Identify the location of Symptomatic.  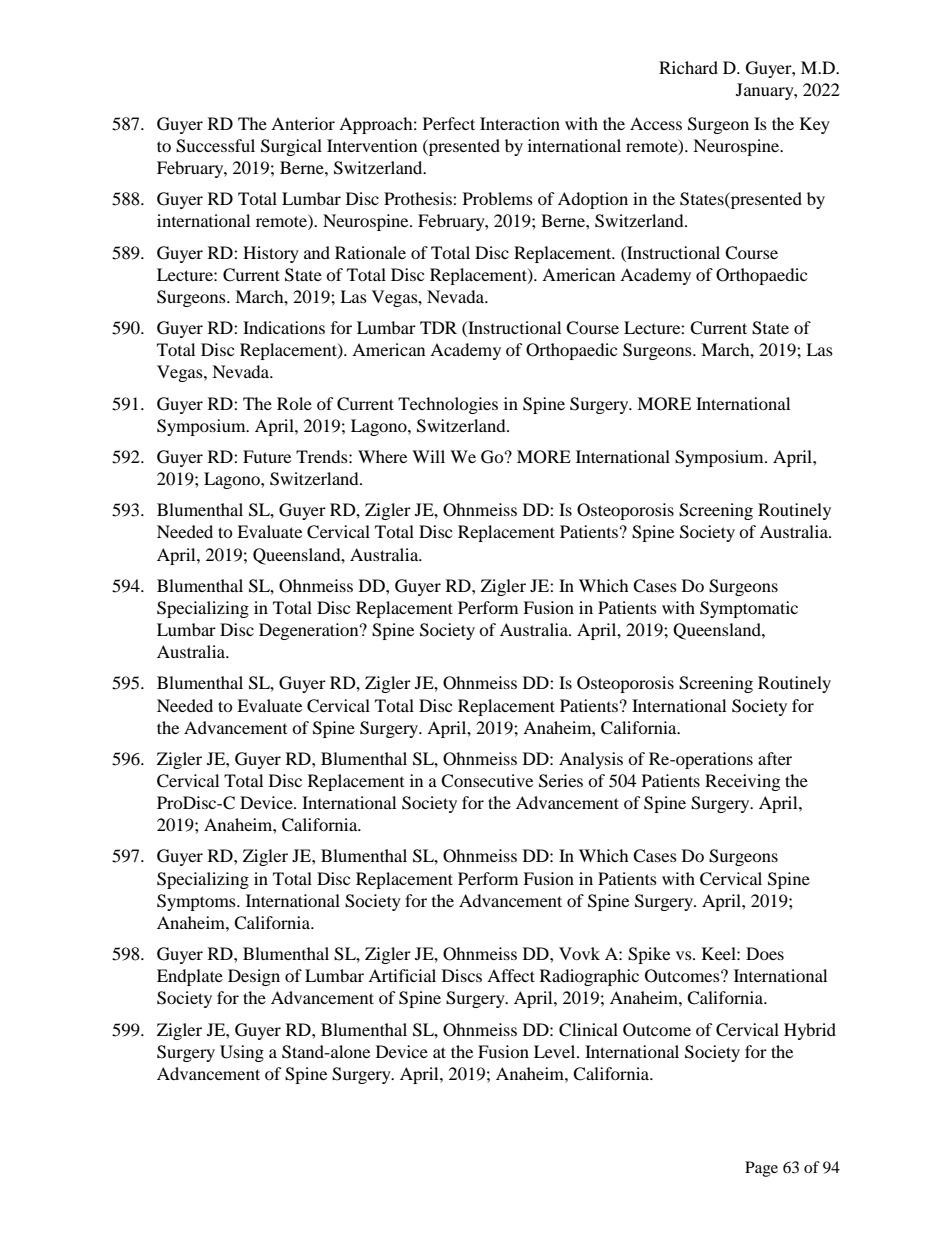
(749, 609).
